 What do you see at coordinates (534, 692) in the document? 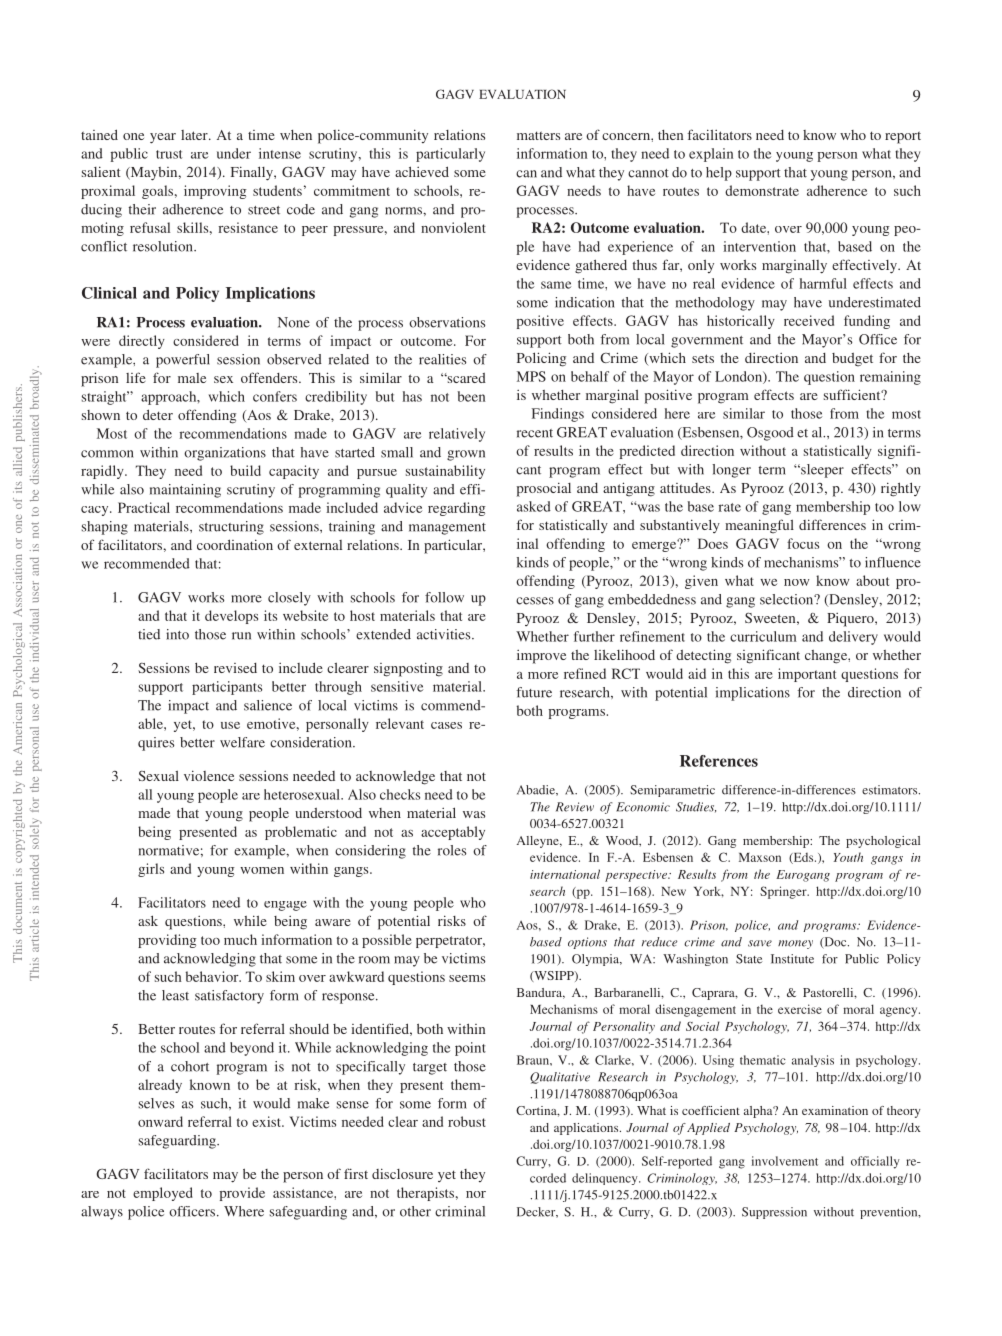
I see `future` at bounding box center [534, 692].
